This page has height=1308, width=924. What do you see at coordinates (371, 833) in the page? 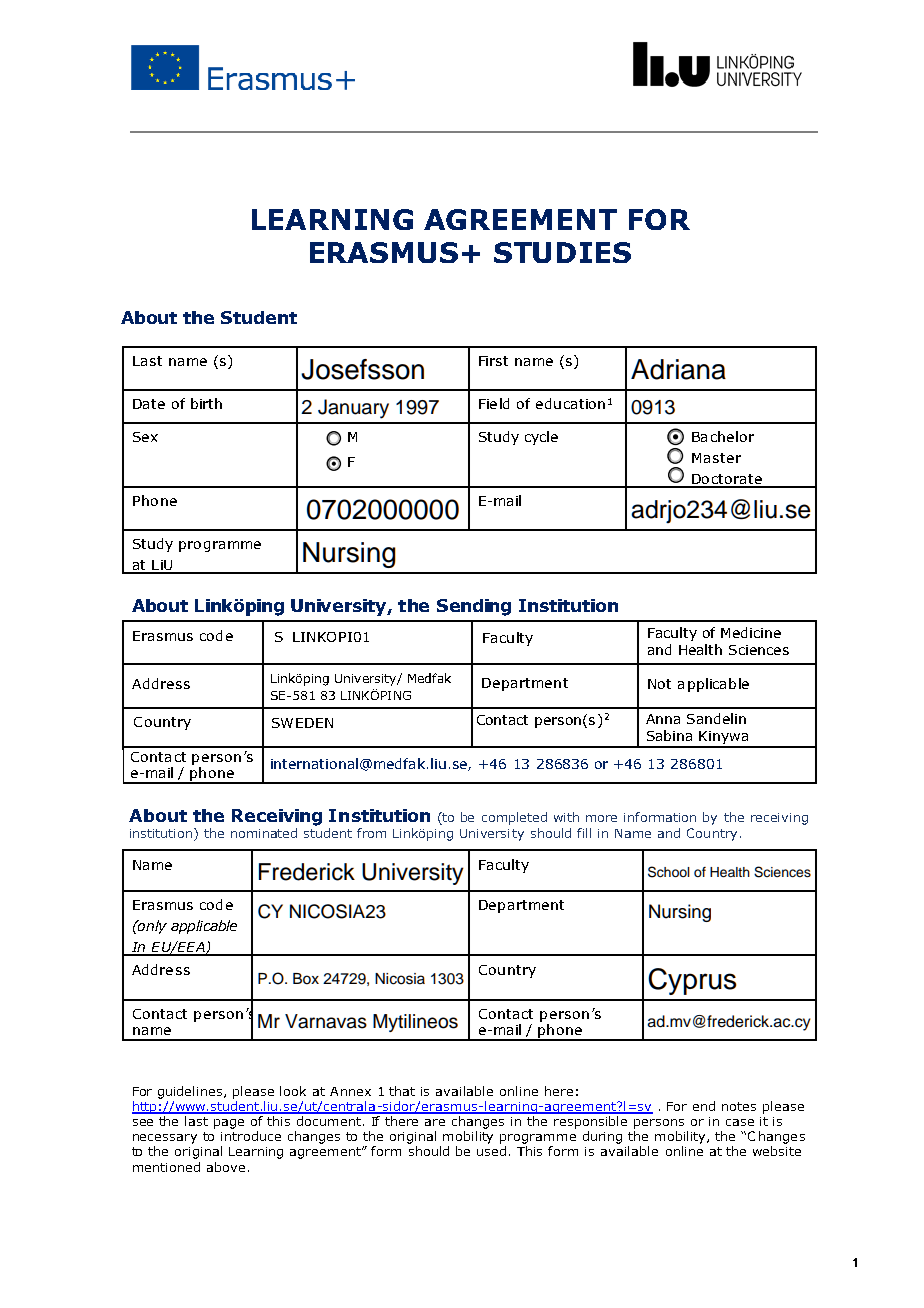
I see `from` at bounding box center [371, 833].
